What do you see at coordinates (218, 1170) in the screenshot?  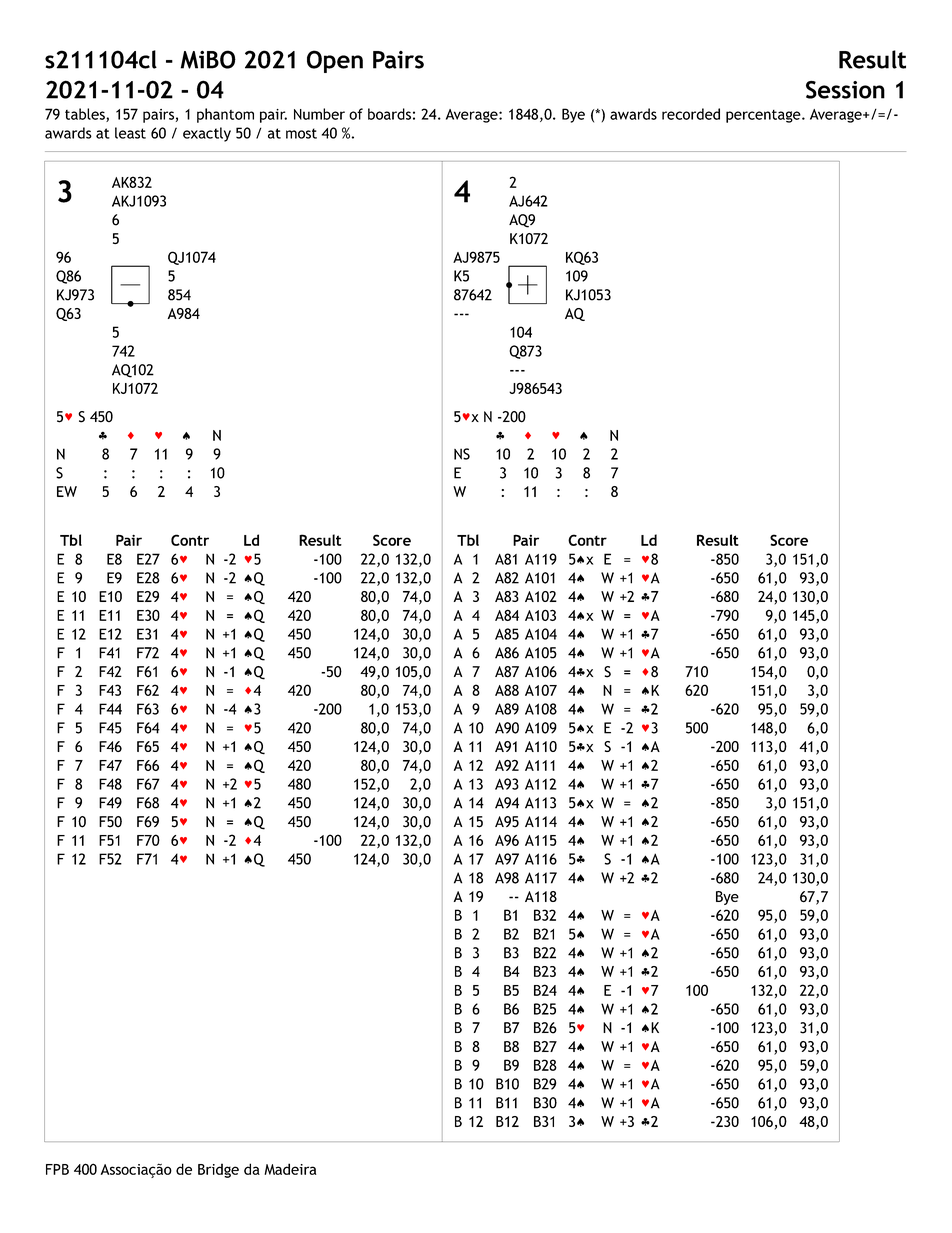 I see `Bridge` at bounding box center [218, 1170].
